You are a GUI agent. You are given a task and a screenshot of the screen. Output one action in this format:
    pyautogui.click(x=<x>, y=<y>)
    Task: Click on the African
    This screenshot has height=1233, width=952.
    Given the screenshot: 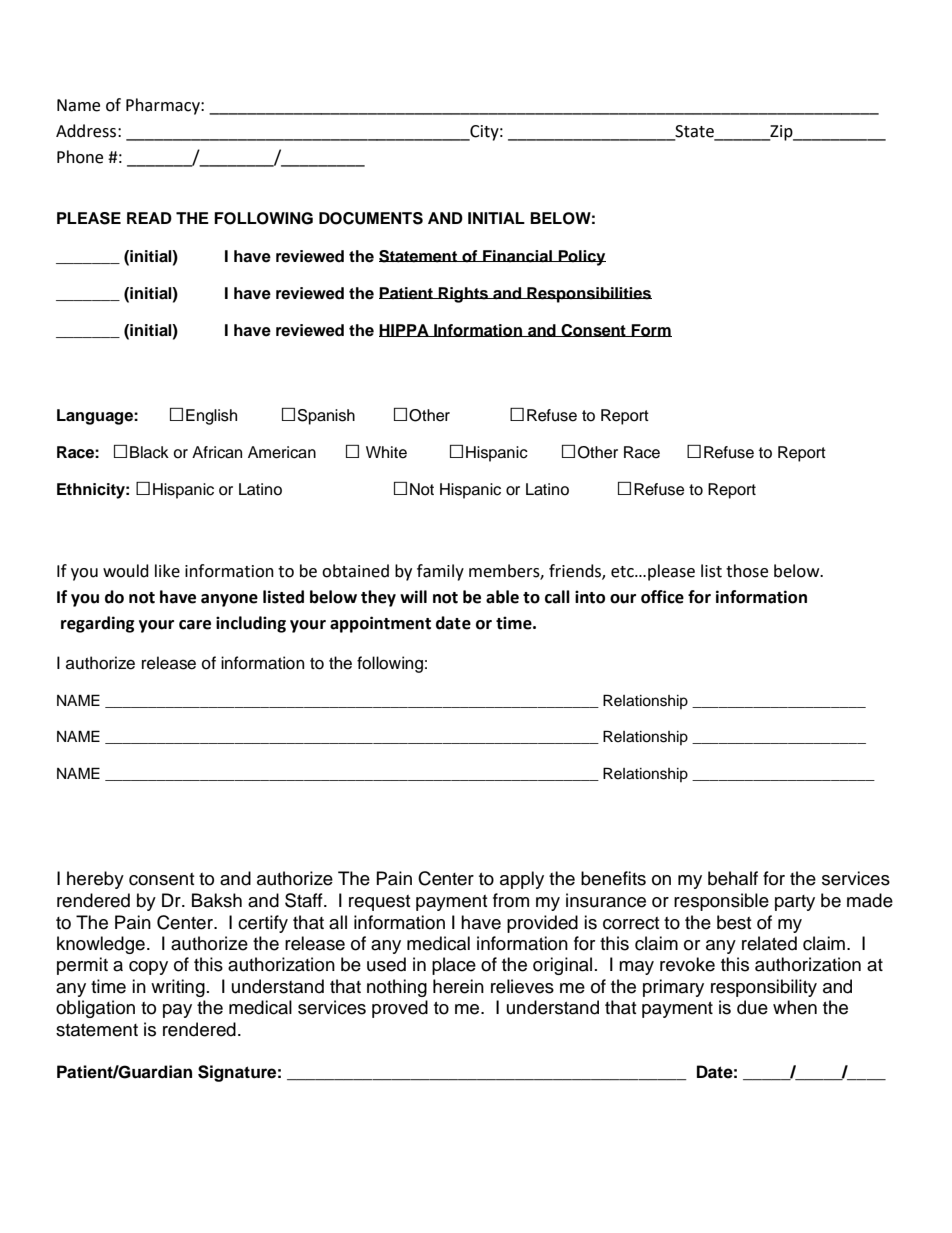 What is the action you would take?
    pyautogui.click(x=217, y=452)
